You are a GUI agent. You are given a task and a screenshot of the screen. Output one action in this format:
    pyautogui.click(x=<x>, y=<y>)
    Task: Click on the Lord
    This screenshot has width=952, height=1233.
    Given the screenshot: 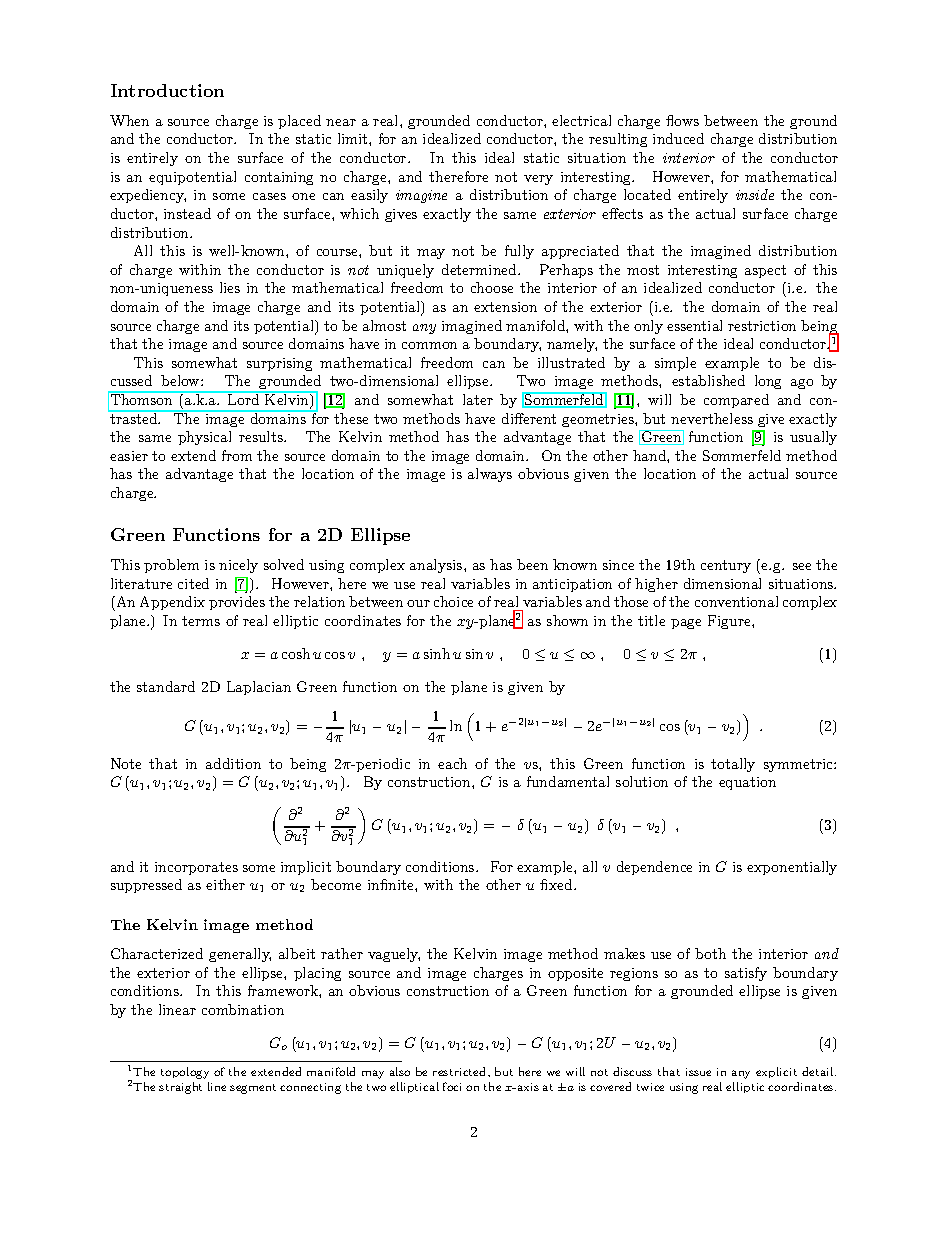 What is the action you would take?
    pyautogui.click(x=244, y=398)
